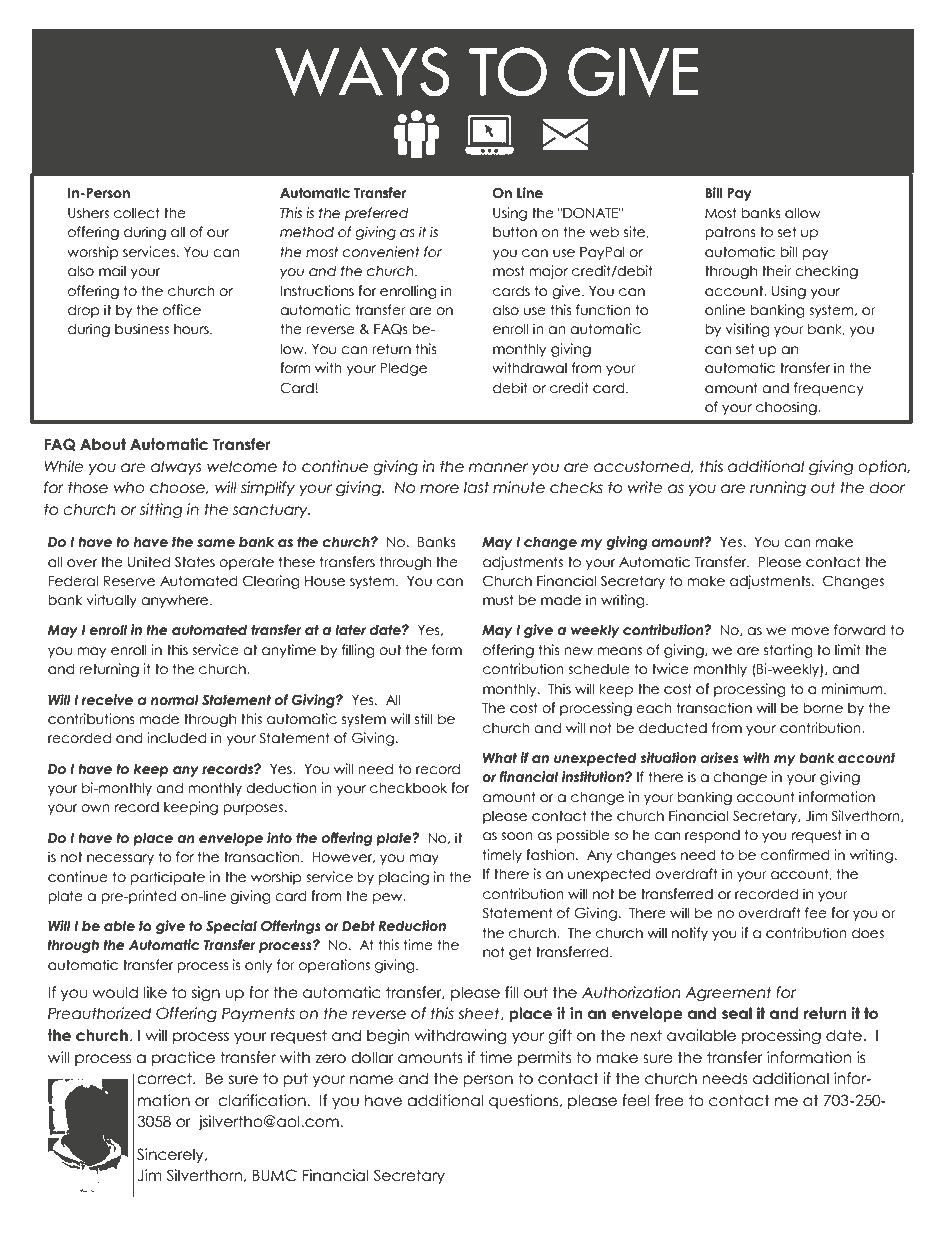 The width and height of the document is (952, 1233). I want to click on last, so click(476, 487).
